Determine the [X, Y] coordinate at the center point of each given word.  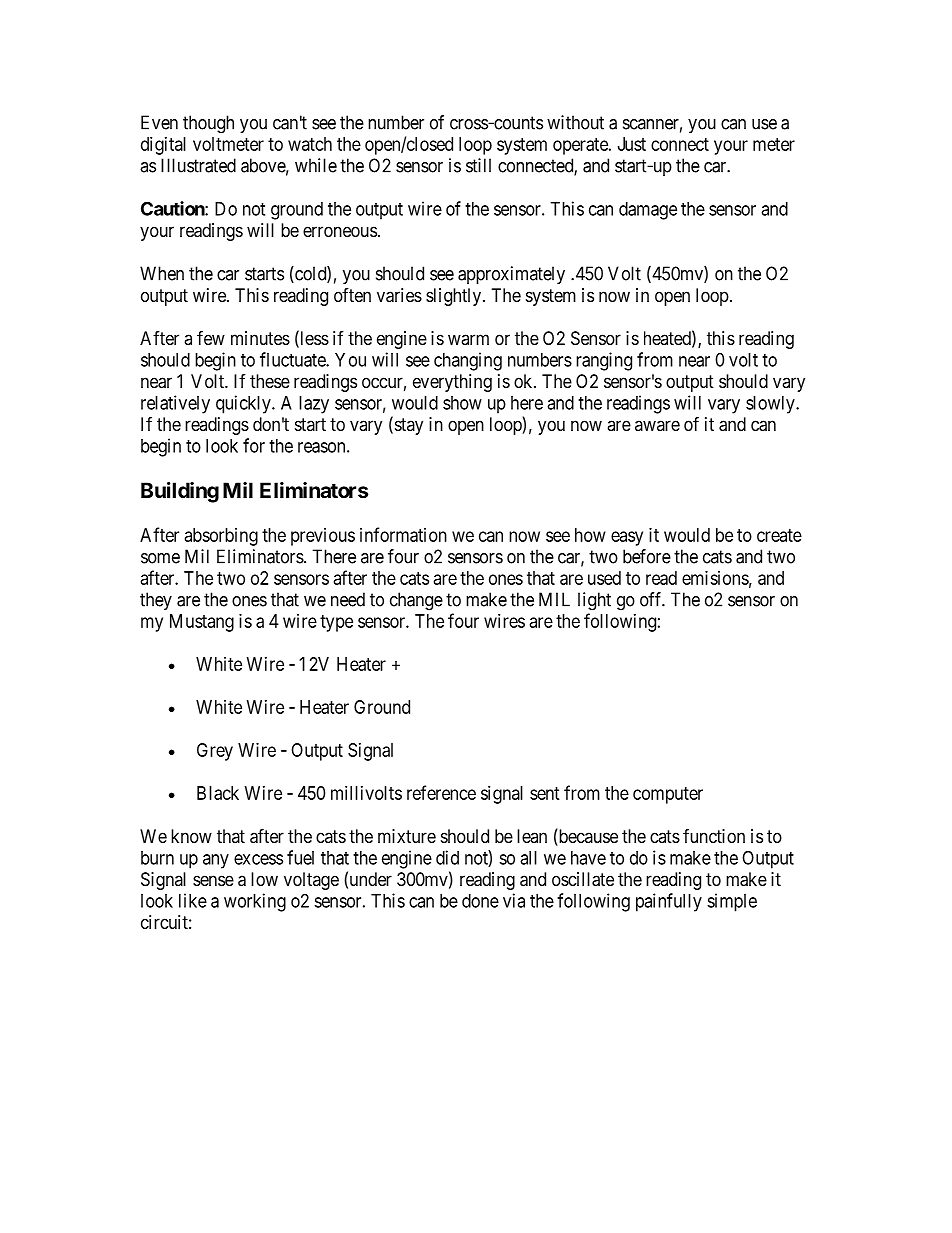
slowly [771, 405]
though [208, 124]
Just [632, 144]
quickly [244, 404]
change [416, 601]
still [478, 165]
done [480, 901]
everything [452, 383]
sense [213, 880]
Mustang [202, 623]
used [604, 578]
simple [732, 902]
